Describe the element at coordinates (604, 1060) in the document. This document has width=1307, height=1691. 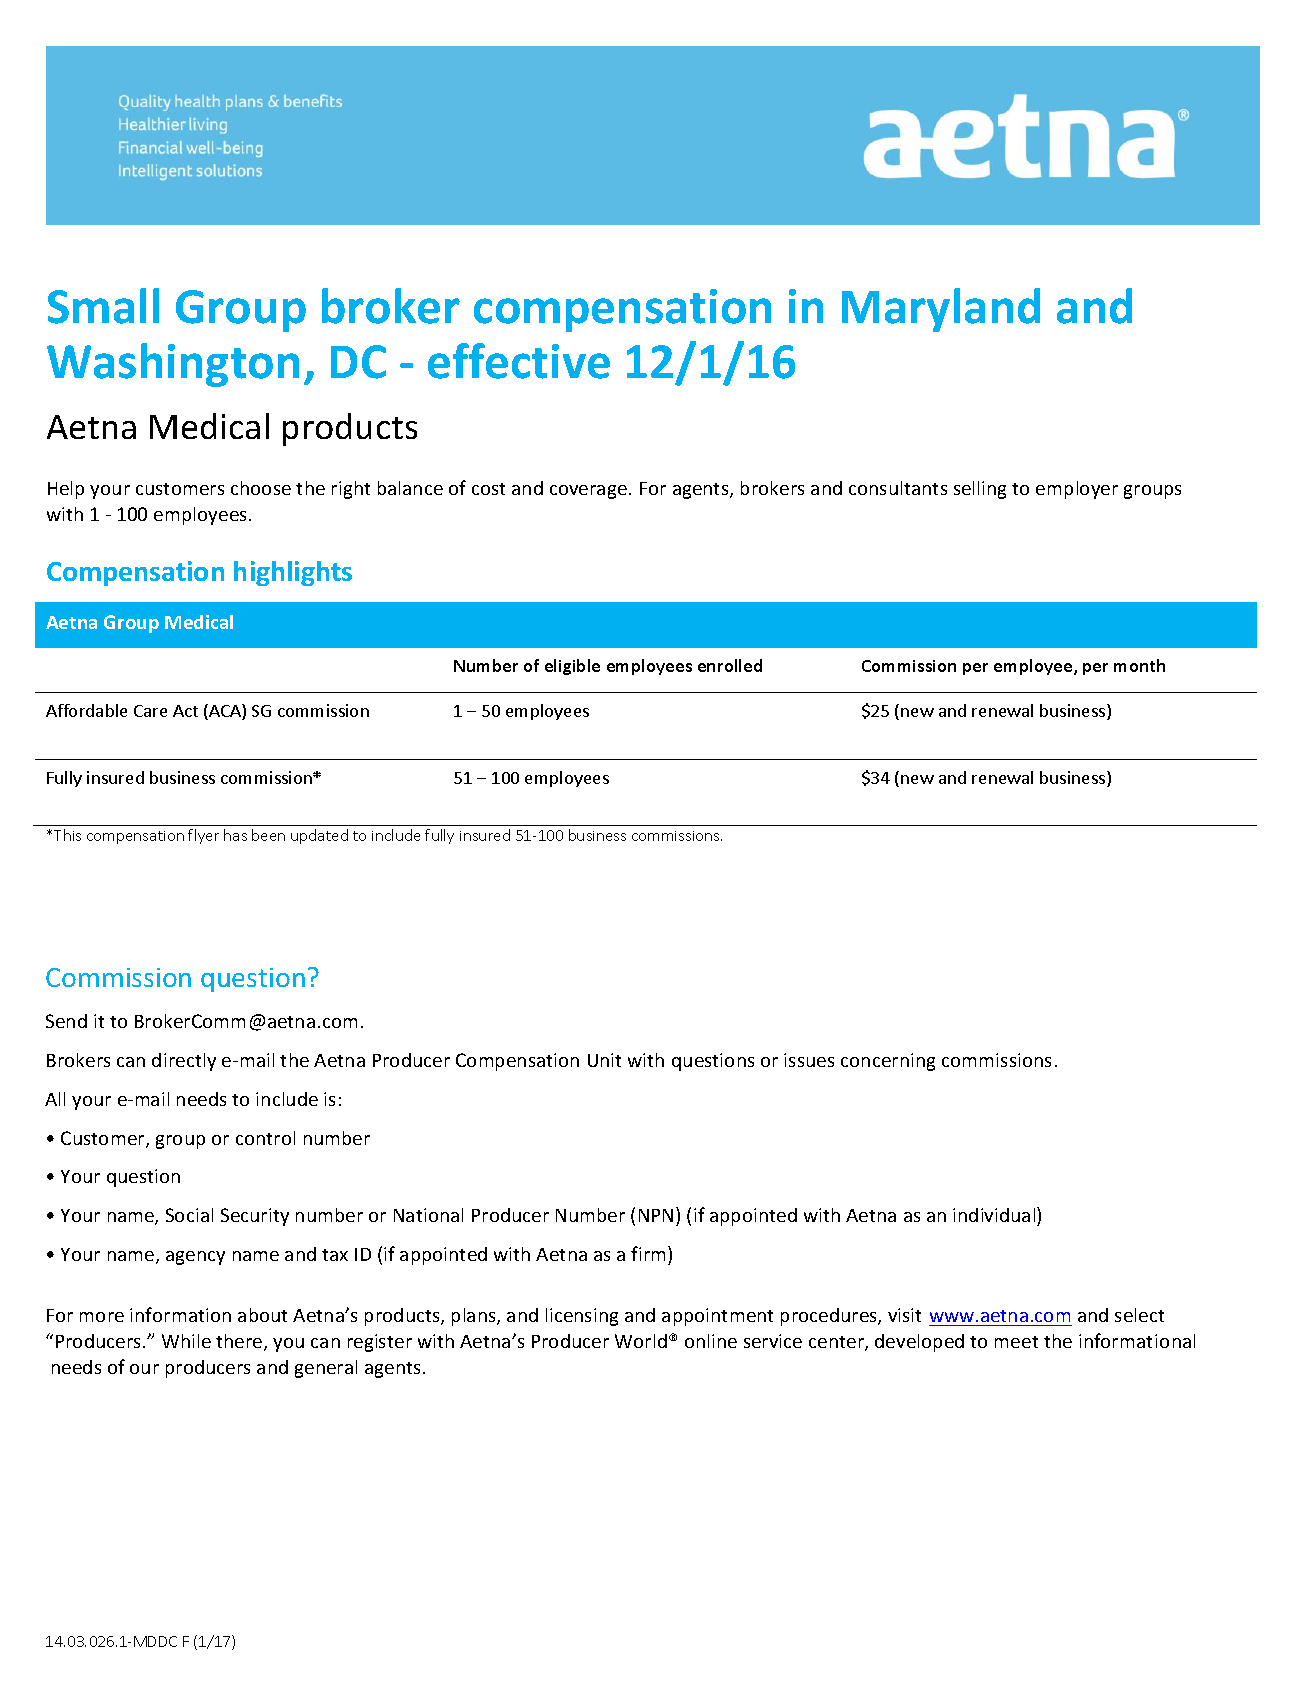
I see `Unit` at that location.
